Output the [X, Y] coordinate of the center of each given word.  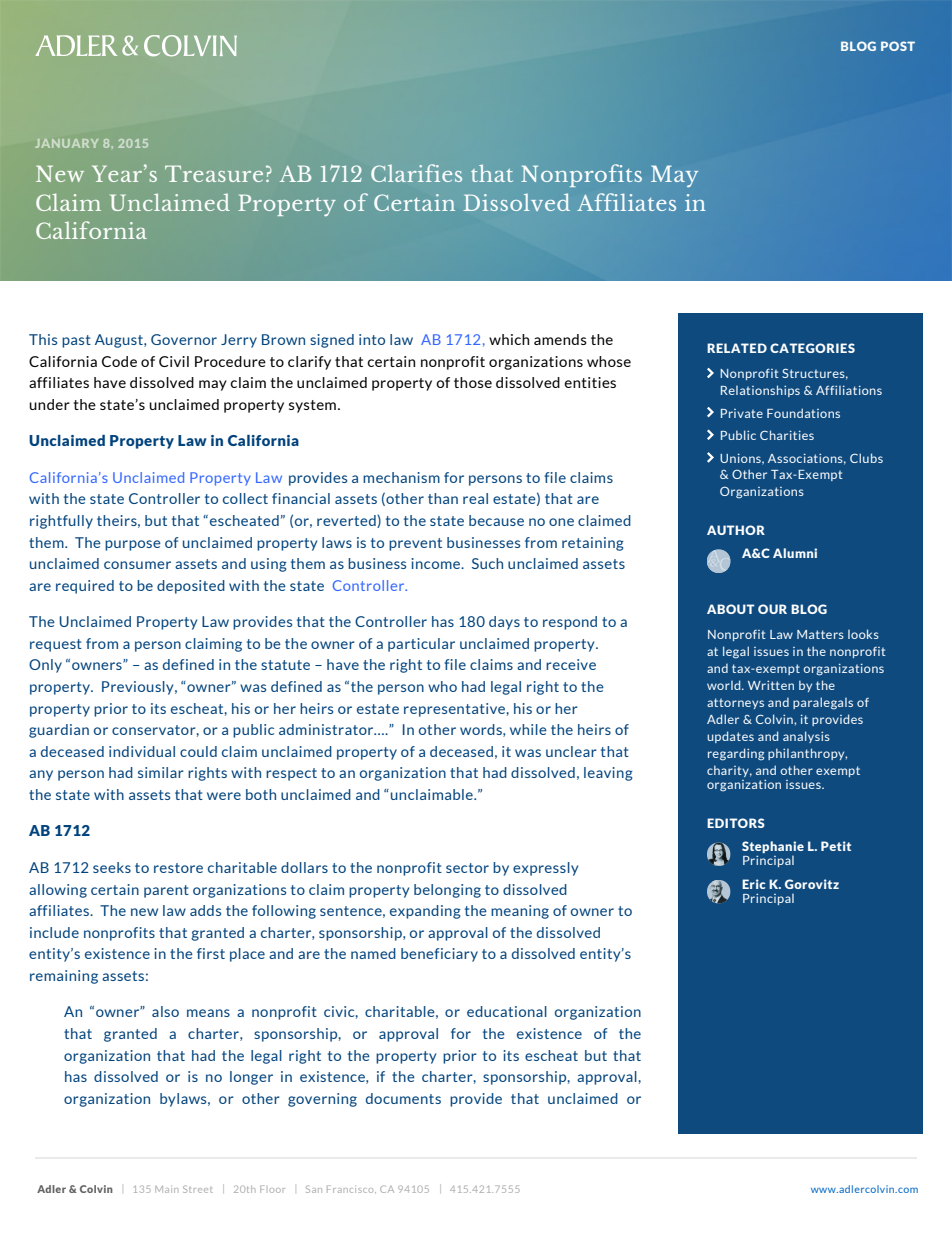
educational [507, 1011]
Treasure [214, 173]
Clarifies [416, 173]
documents [403, 1098]
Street [197, 1189]
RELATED [737, 348]
